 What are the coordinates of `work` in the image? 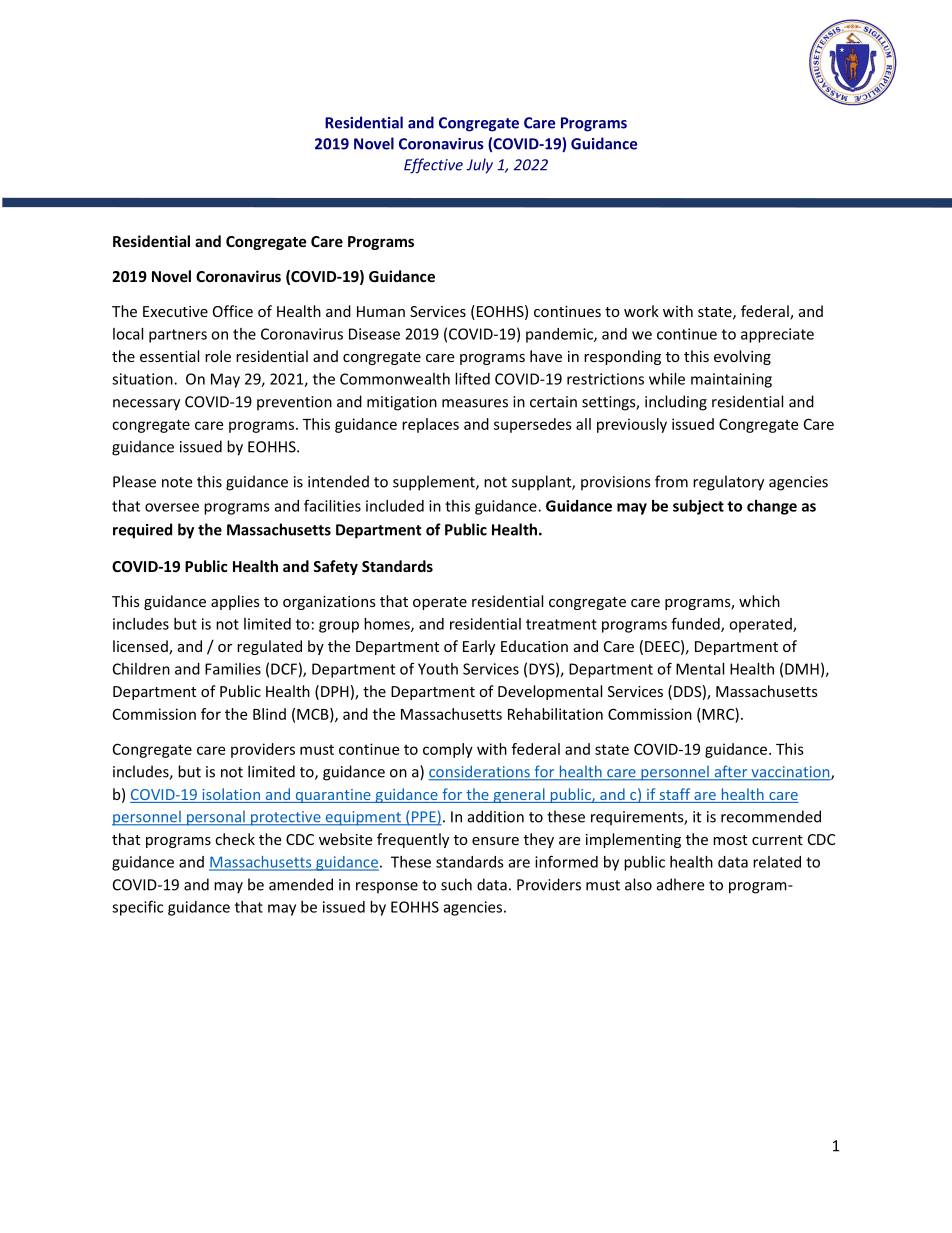 It's located at (641, 311).
